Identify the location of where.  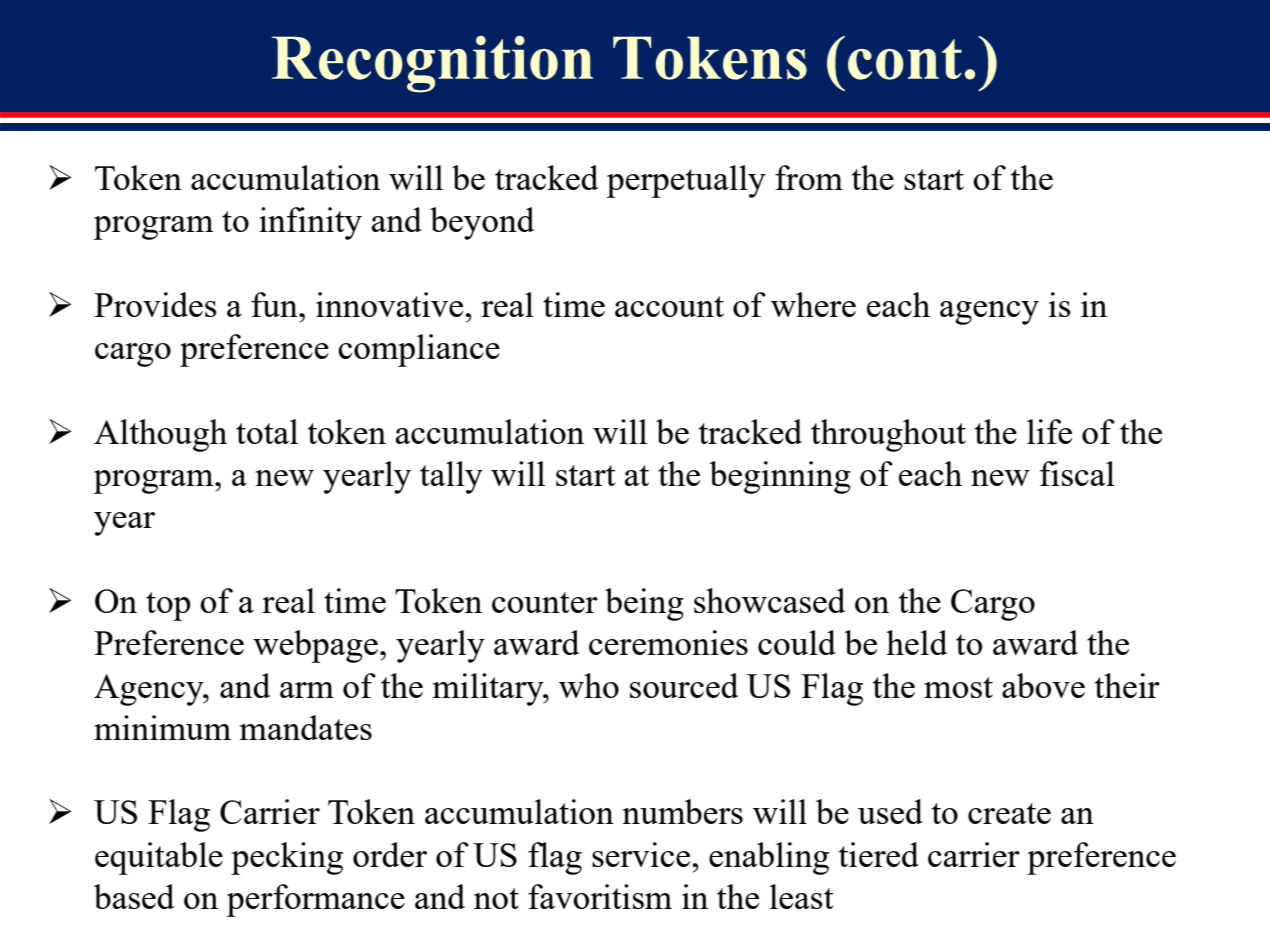
(813, 304).
